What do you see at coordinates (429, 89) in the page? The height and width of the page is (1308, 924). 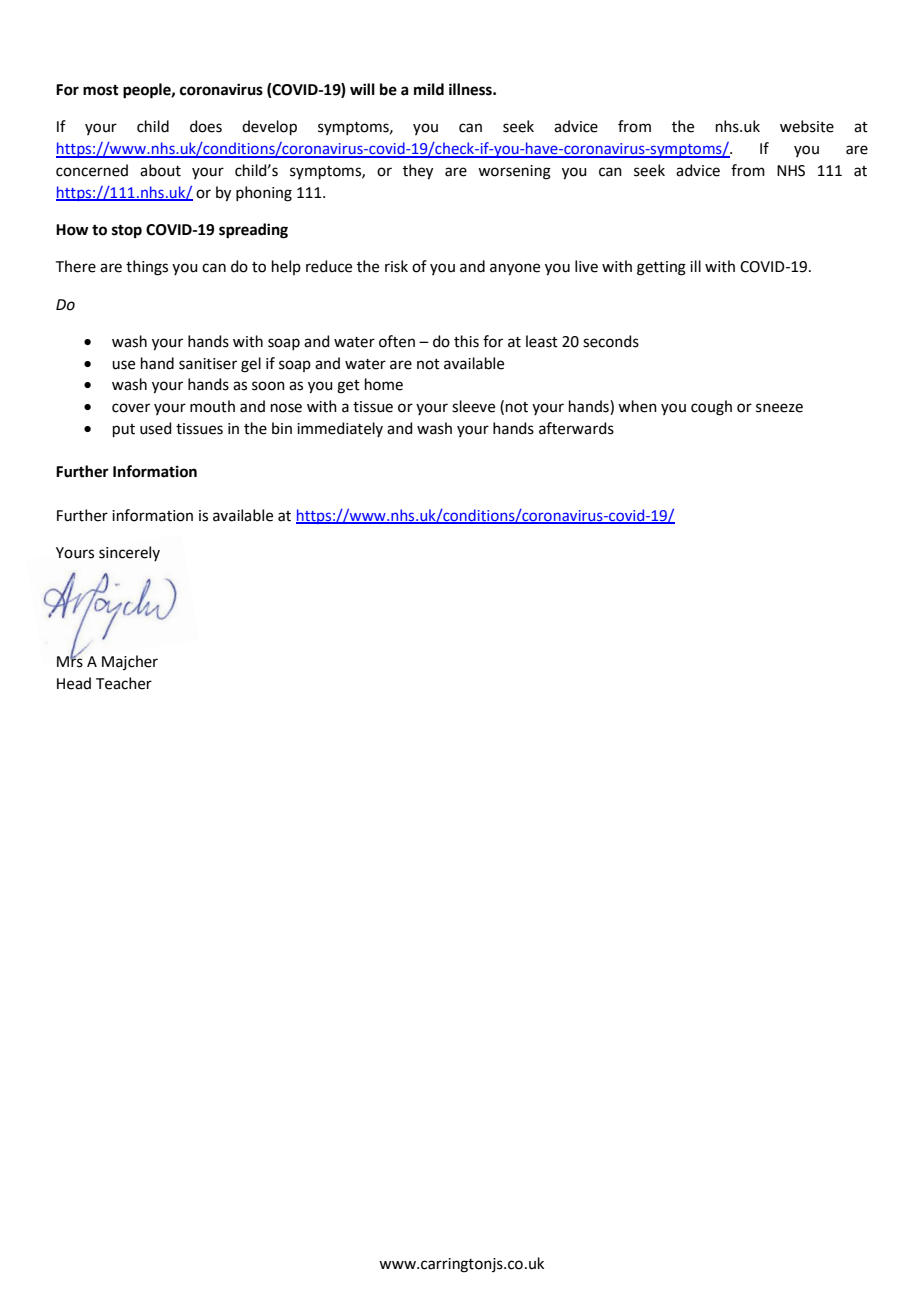 I see `mild` at bounding box center [429, 89].
